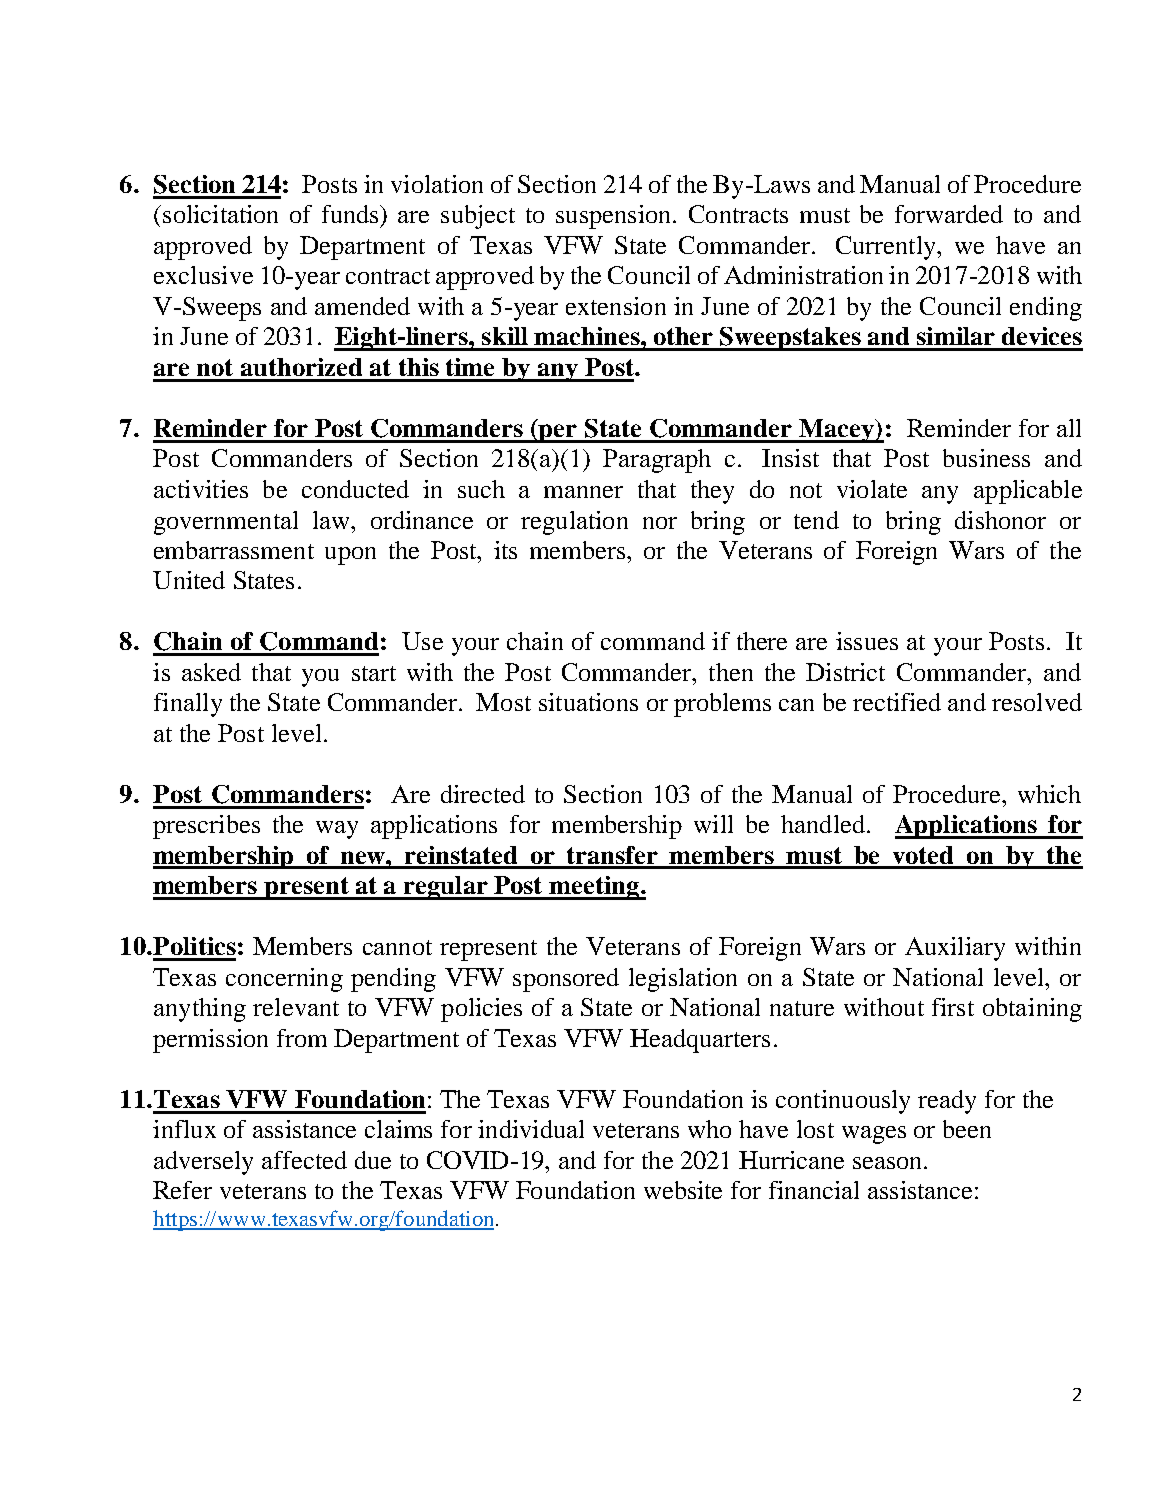 This screenshot has height=1500, width=1159. What do you see at coordinates (352, 215) in the screenshot?
I see `funds` at bounding box center [352, 215].
